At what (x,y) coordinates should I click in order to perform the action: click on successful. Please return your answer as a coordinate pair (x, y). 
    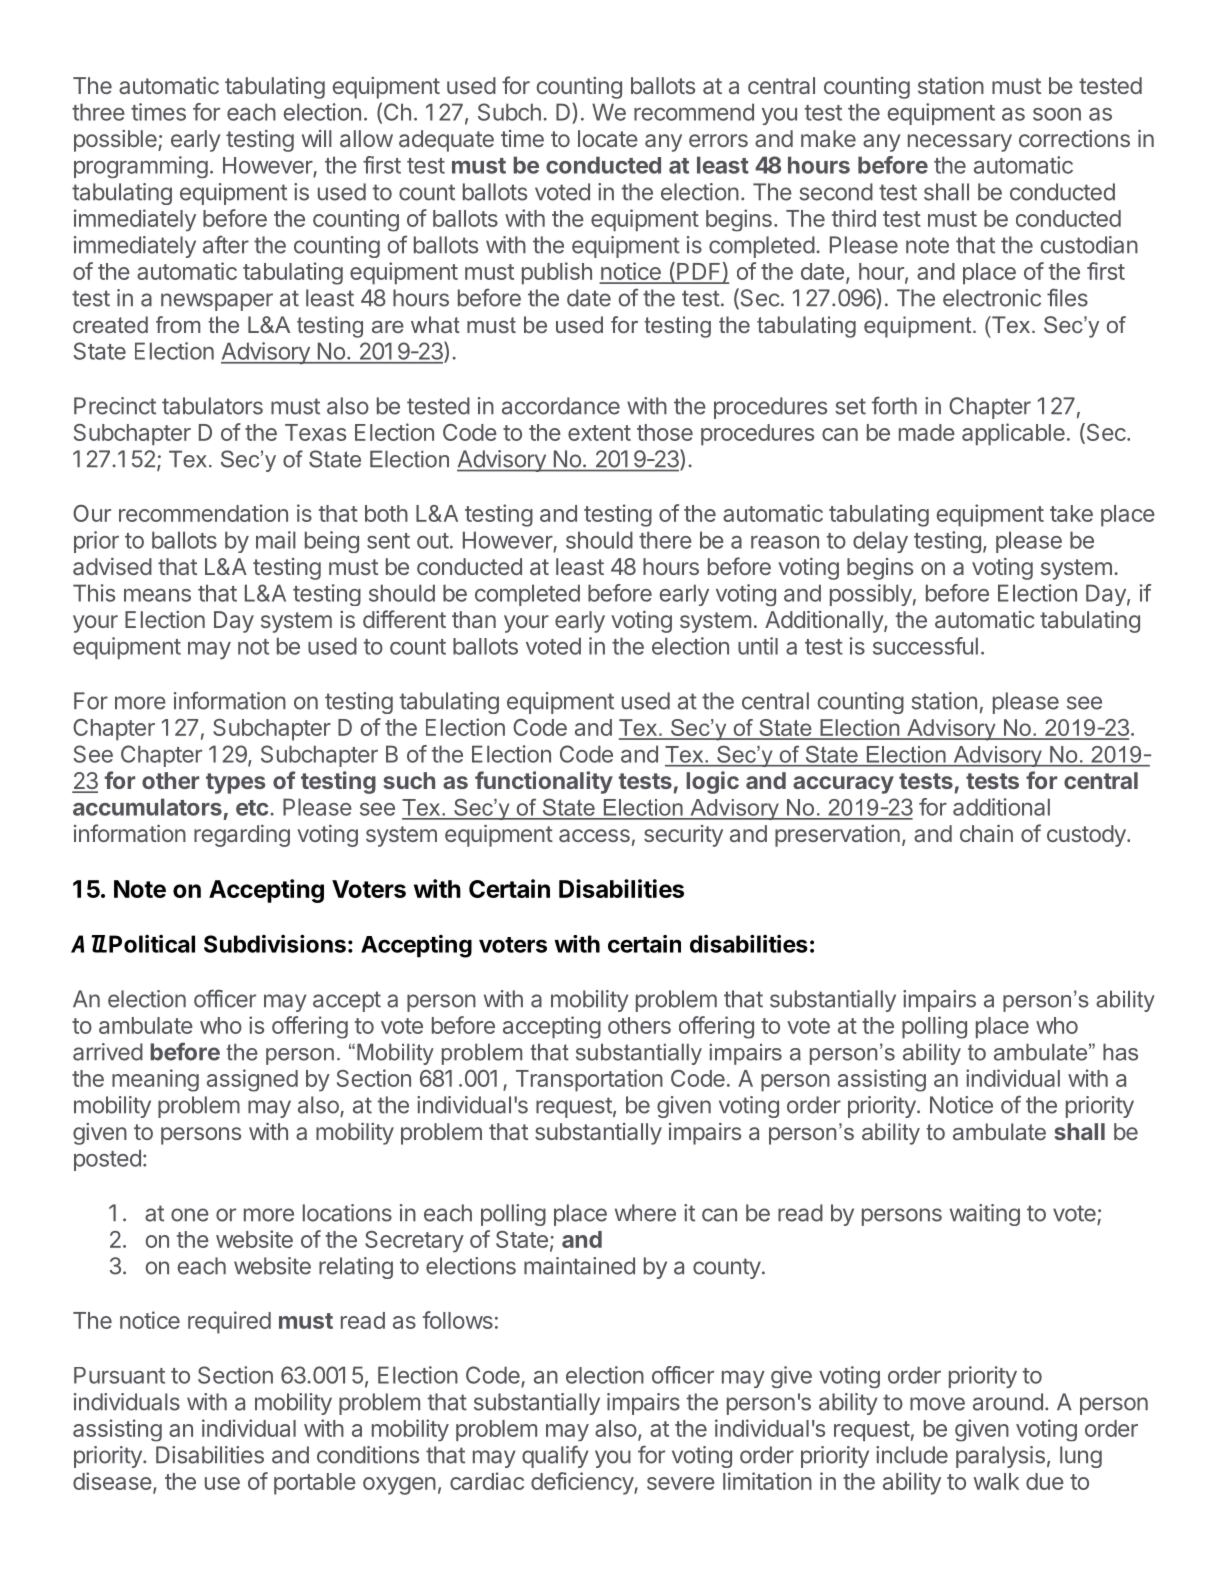
    Looking at the image, I should click on (925, 646).
